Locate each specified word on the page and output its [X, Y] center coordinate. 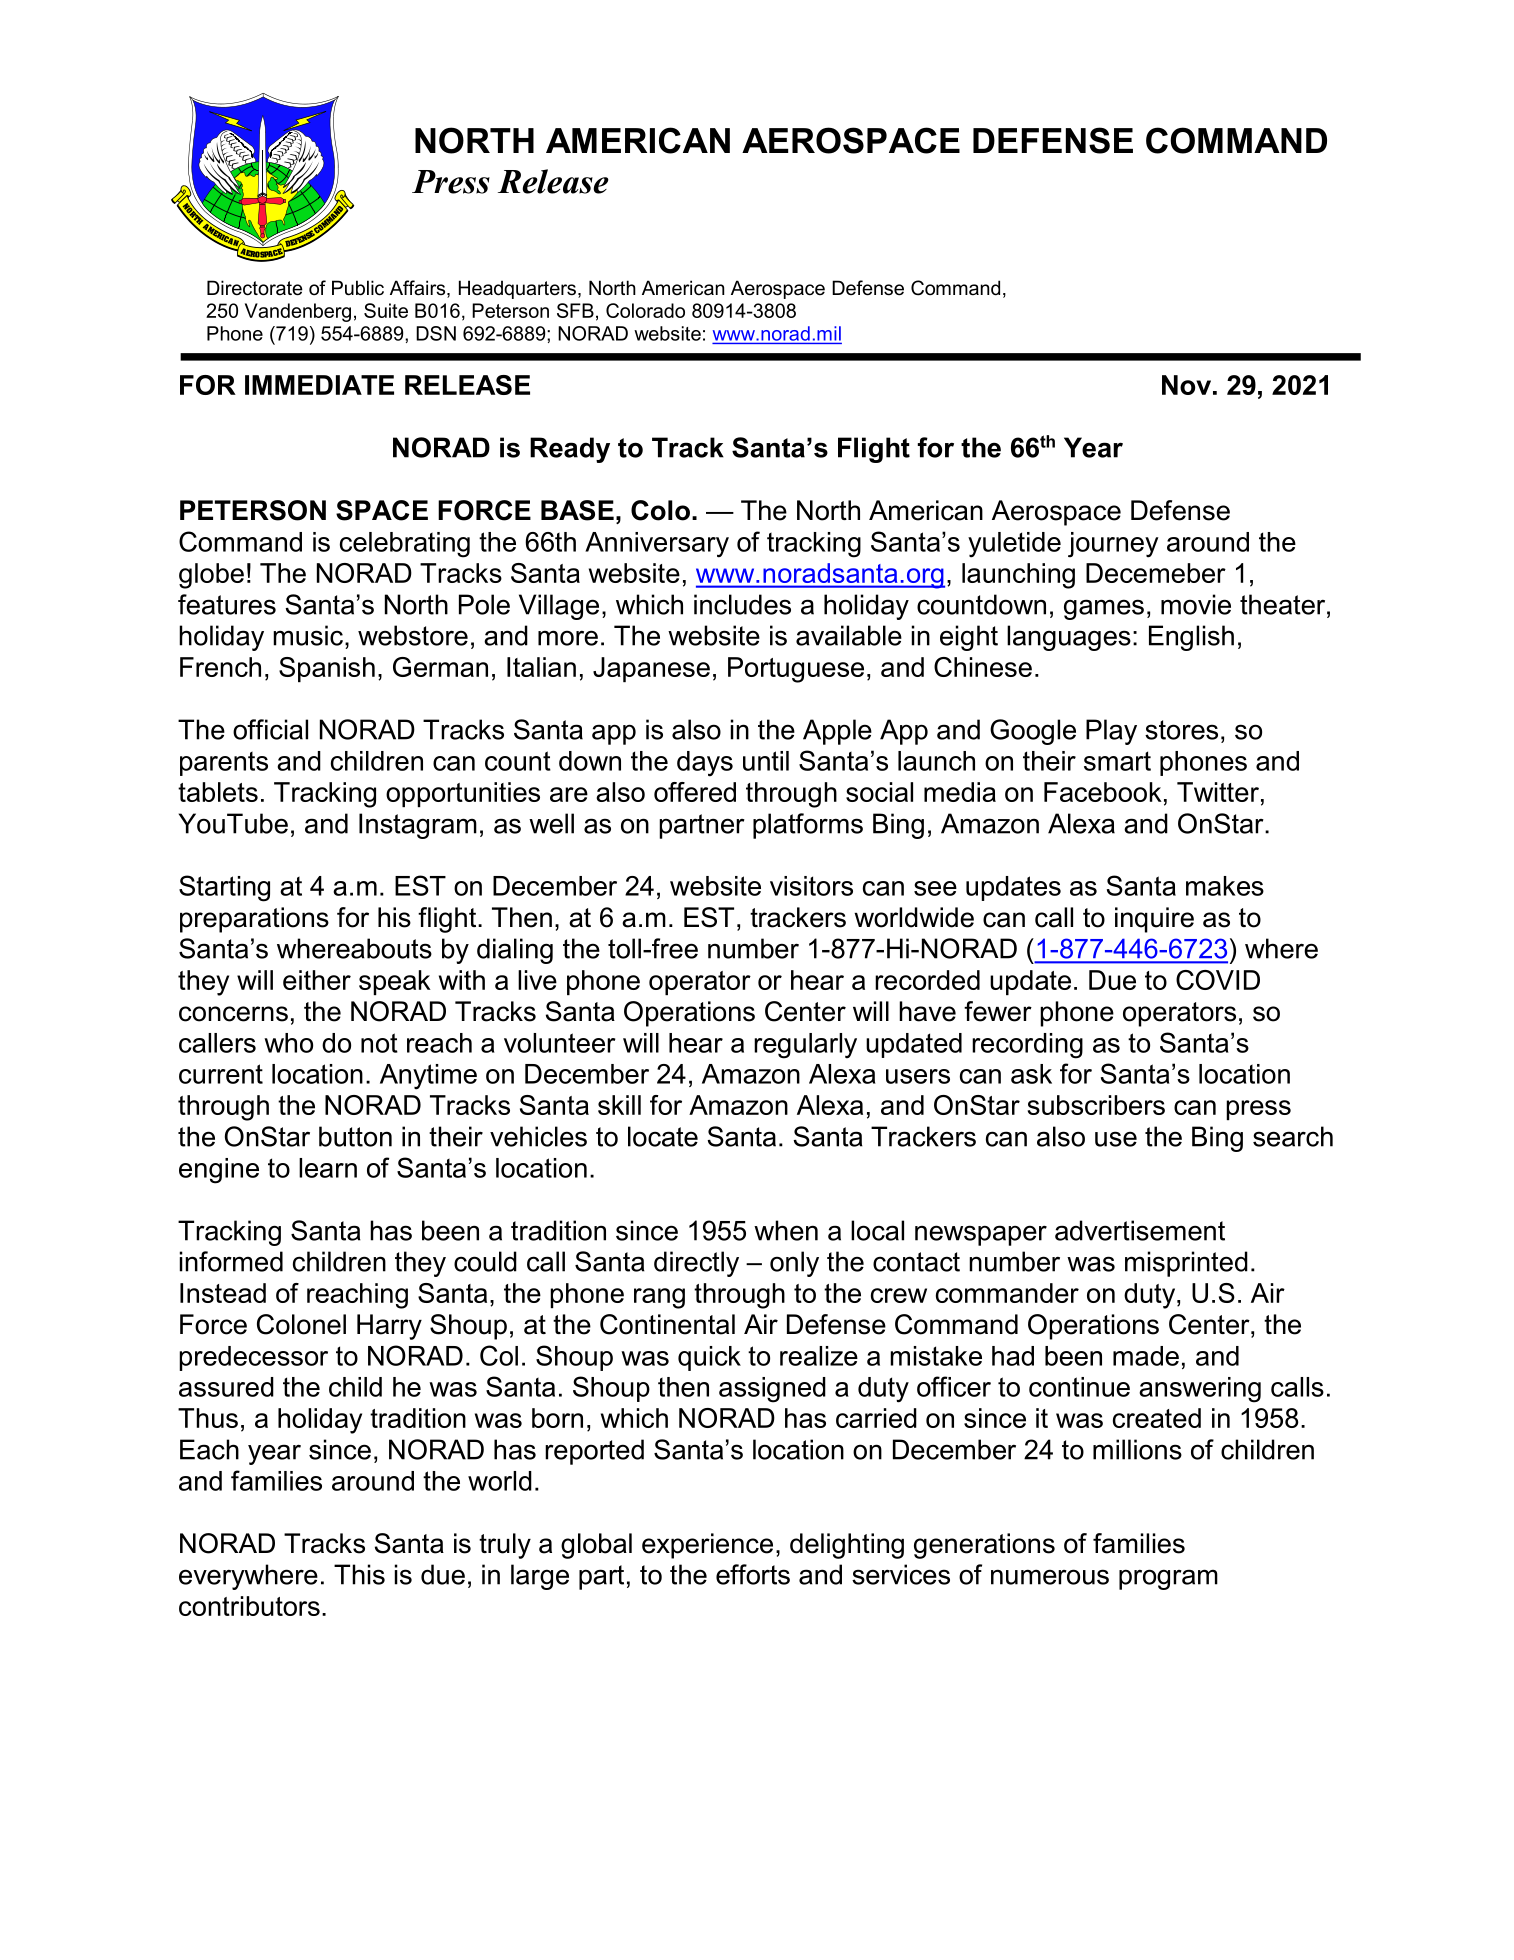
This [359, 1574]
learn [328, 1168]
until [766, 761]
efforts [753, 1574]
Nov [1186, 385]
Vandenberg [298, 312]
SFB [575, 310]
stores [1181, 730]
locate [663, 1136]
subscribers [1096, 1105]
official [270, 729]
